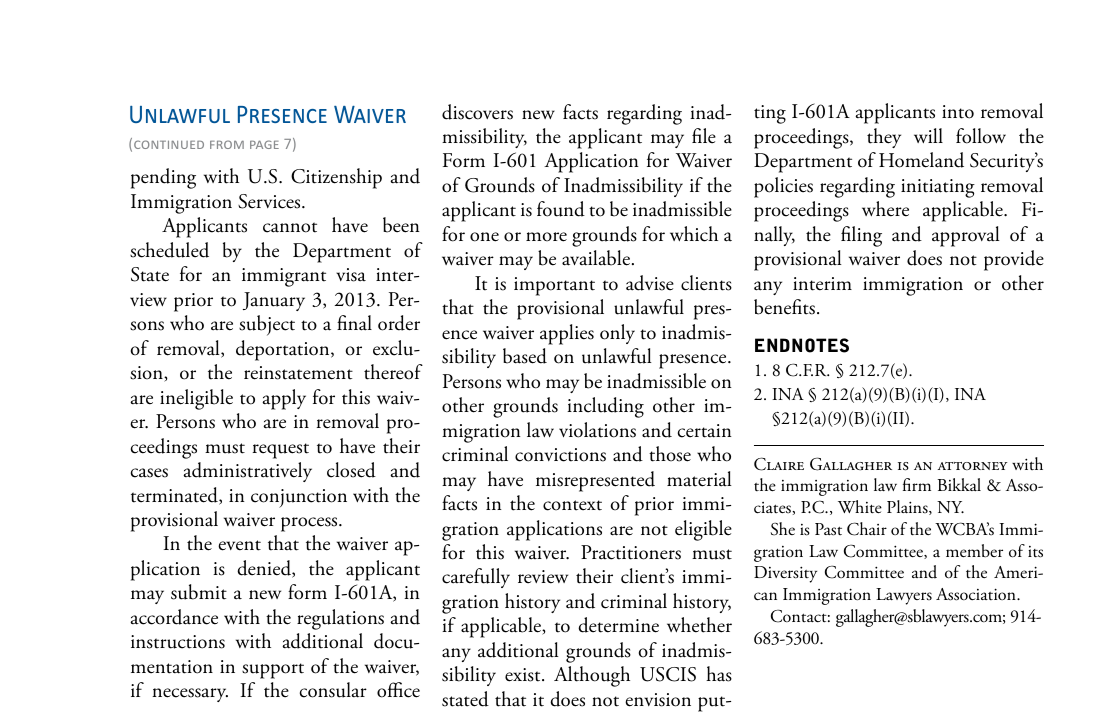 The image size is (1109, 725). What do you see at coordinates (477, 112) in the document?
I see `discovers` at bounding box center [477, 112].
